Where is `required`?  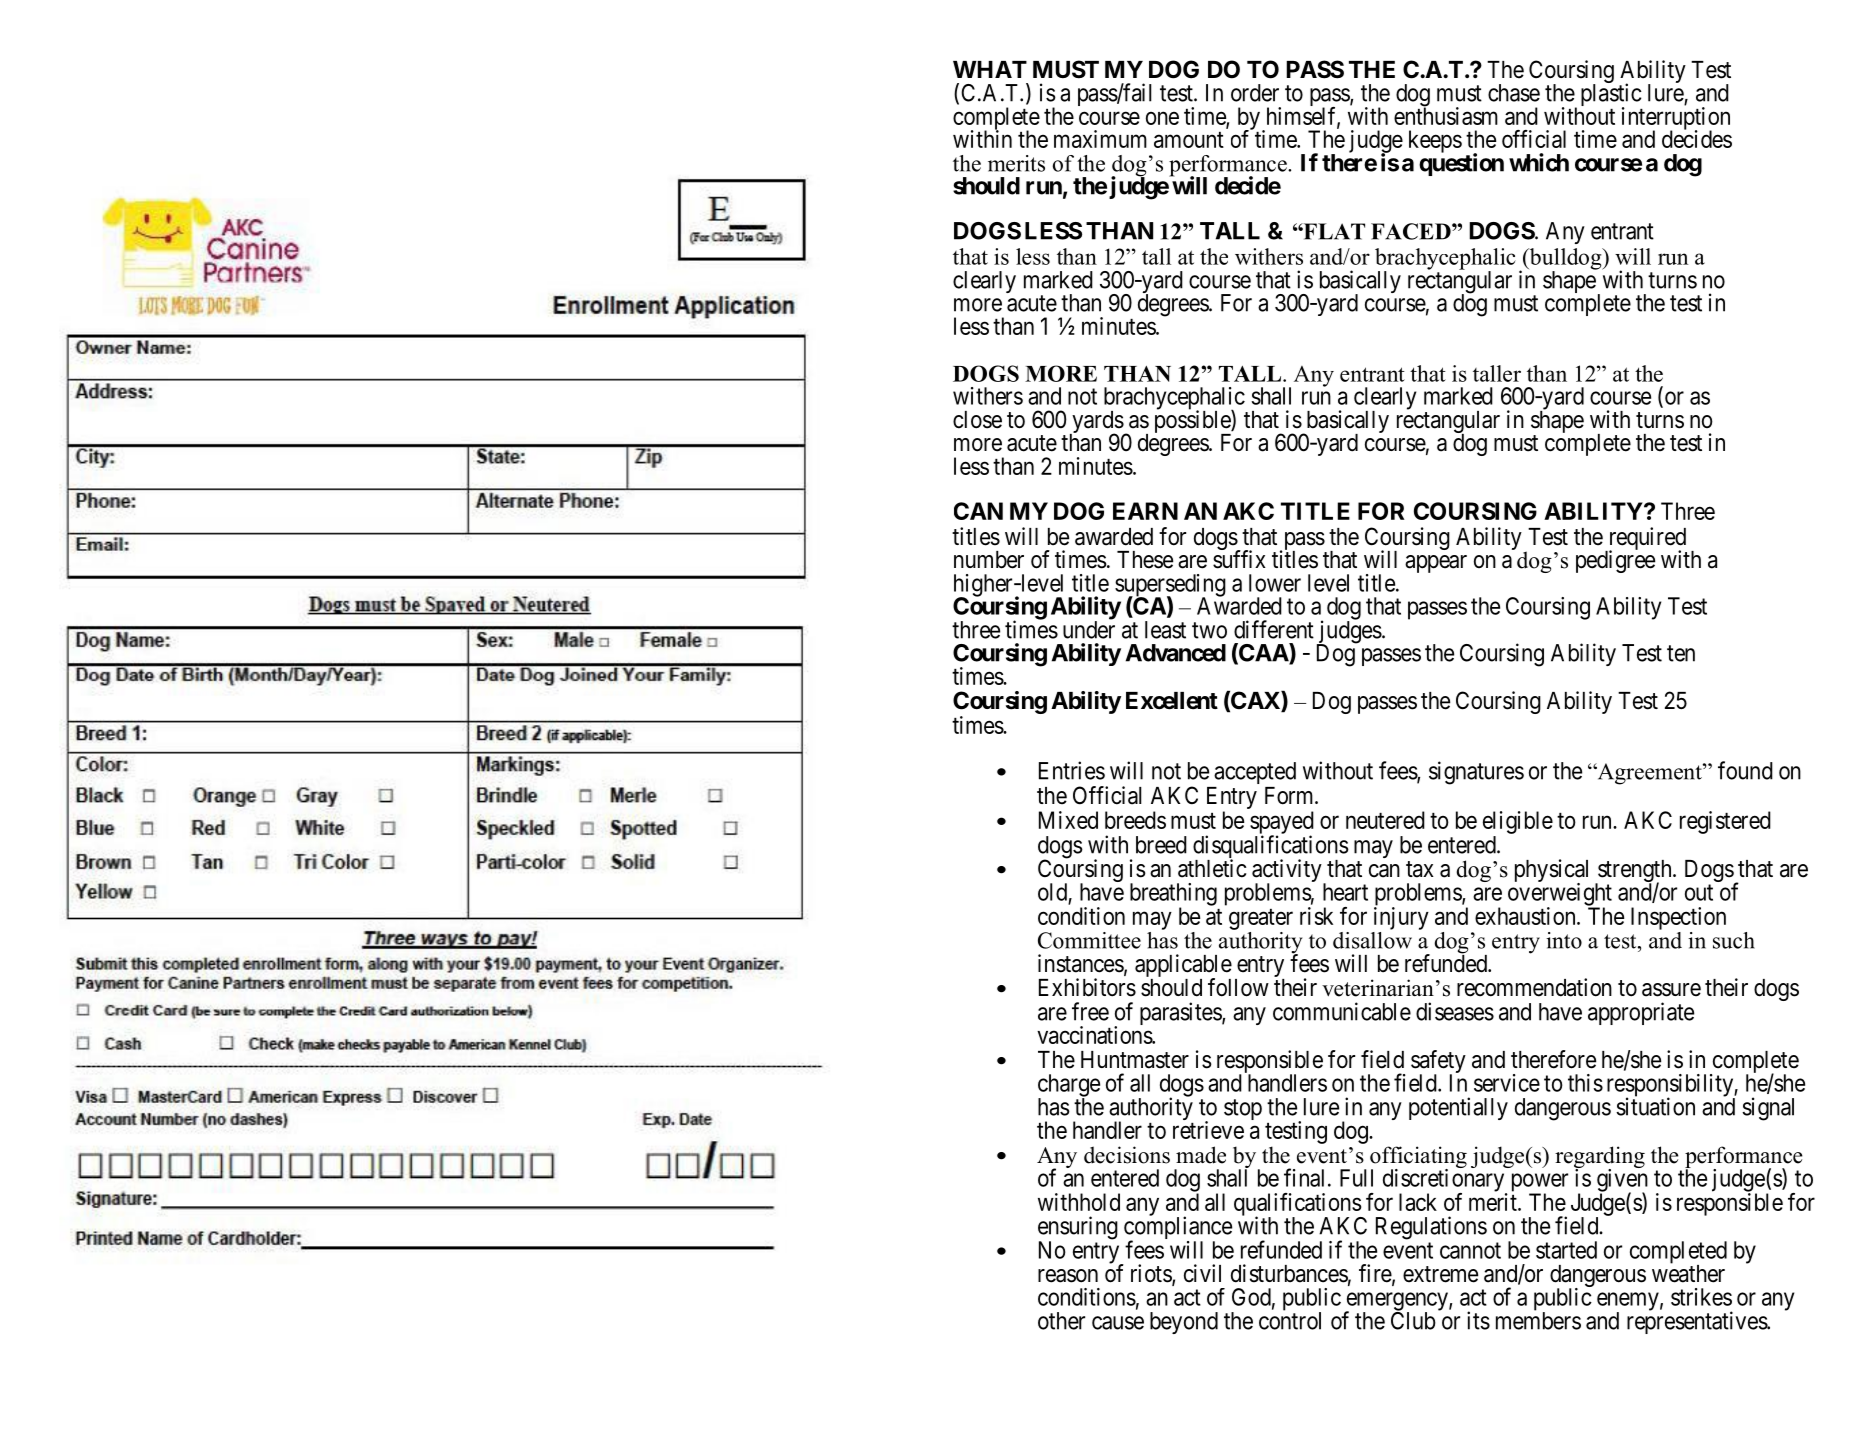
required is located at coordinates (1646, 540).
